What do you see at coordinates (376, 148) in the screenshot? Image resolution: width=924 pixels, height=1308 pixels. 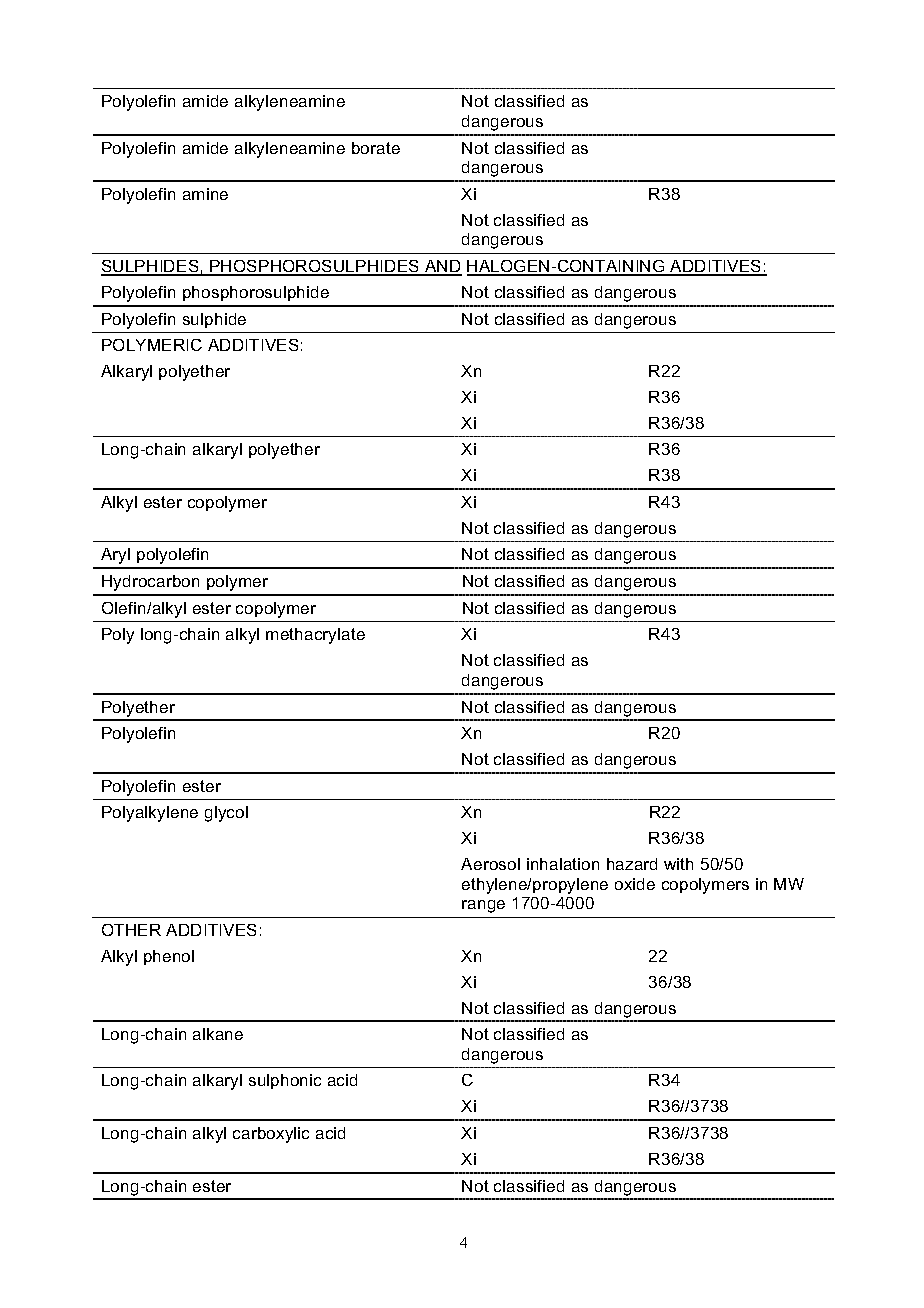 I see `borate` at bounding box center [376, 148].
